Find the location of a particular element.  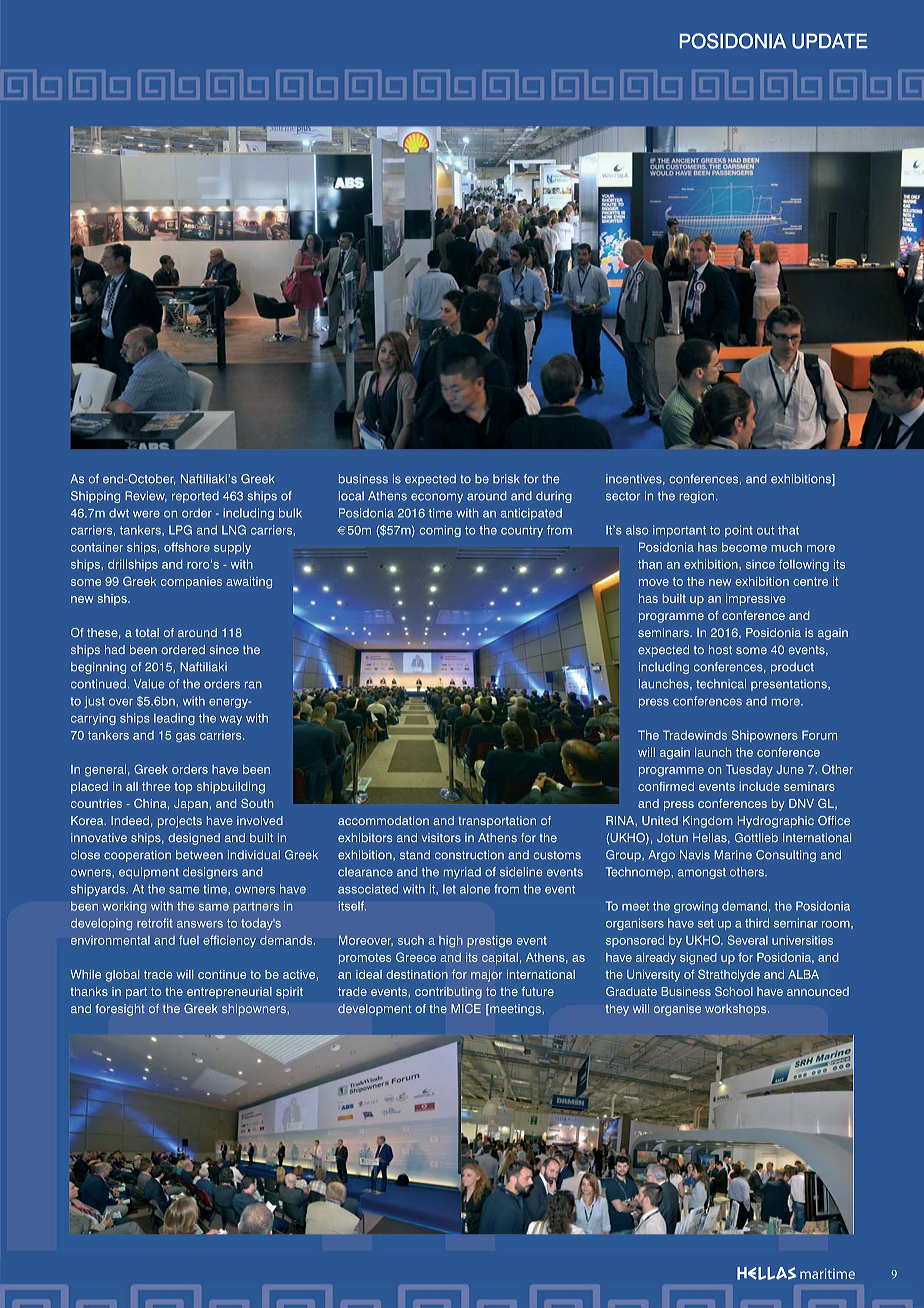

global is located at coordinates (122, 976).
